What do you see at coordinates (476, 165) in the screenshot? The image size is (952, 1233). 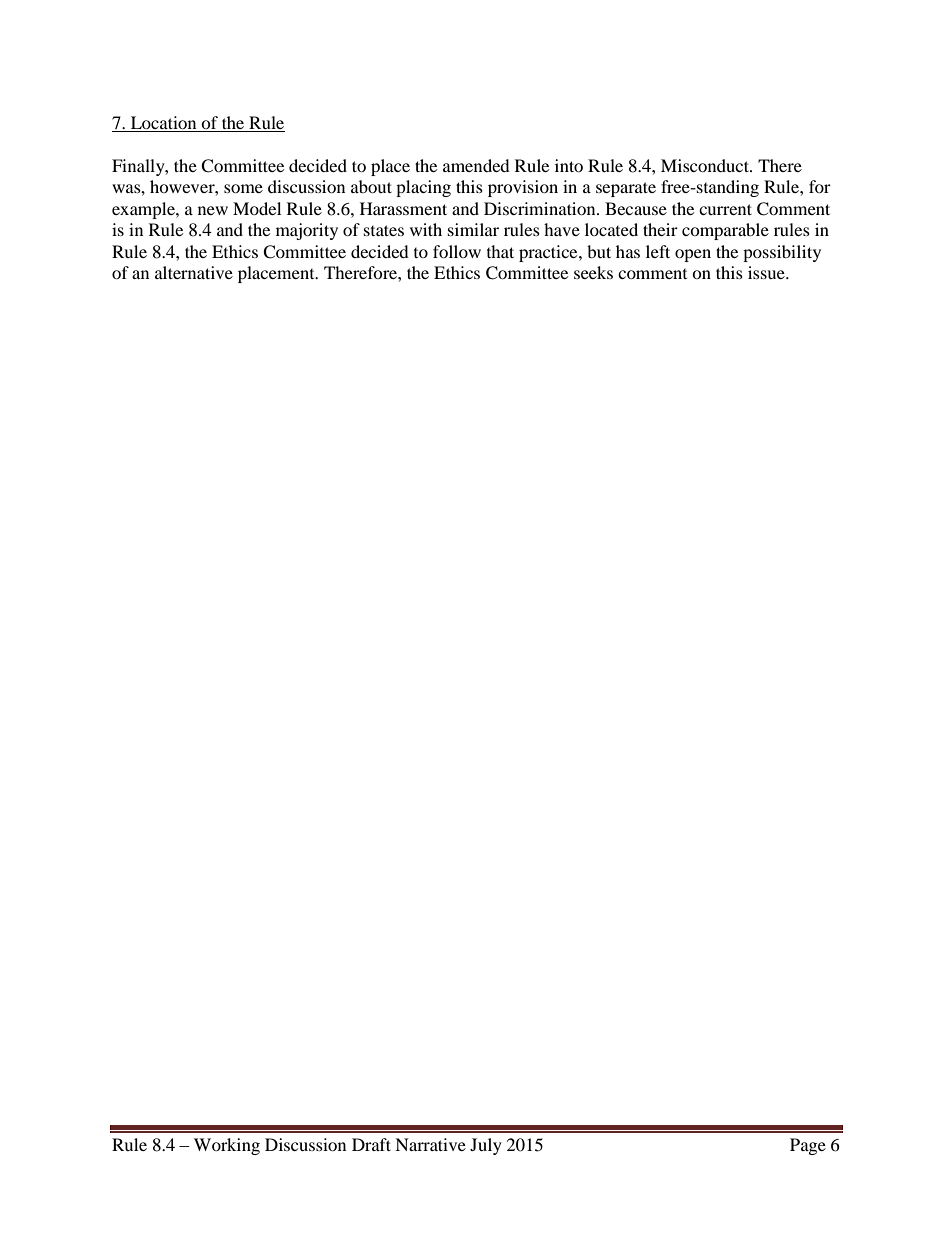 I see `amended` at bounding box center [476, 165].
